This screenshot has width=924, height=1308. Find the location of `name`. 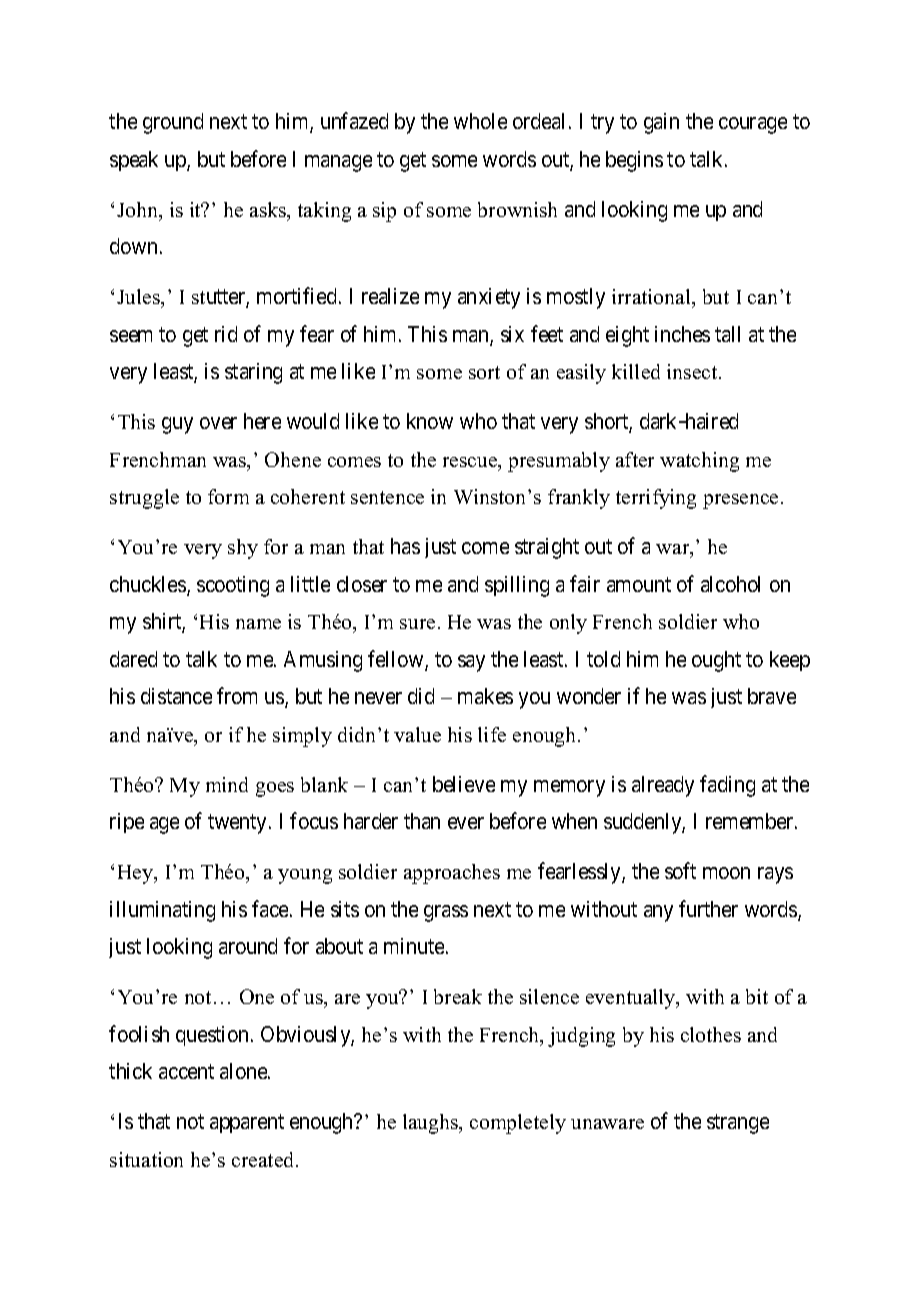

name is located at coordinates (258, 624).
